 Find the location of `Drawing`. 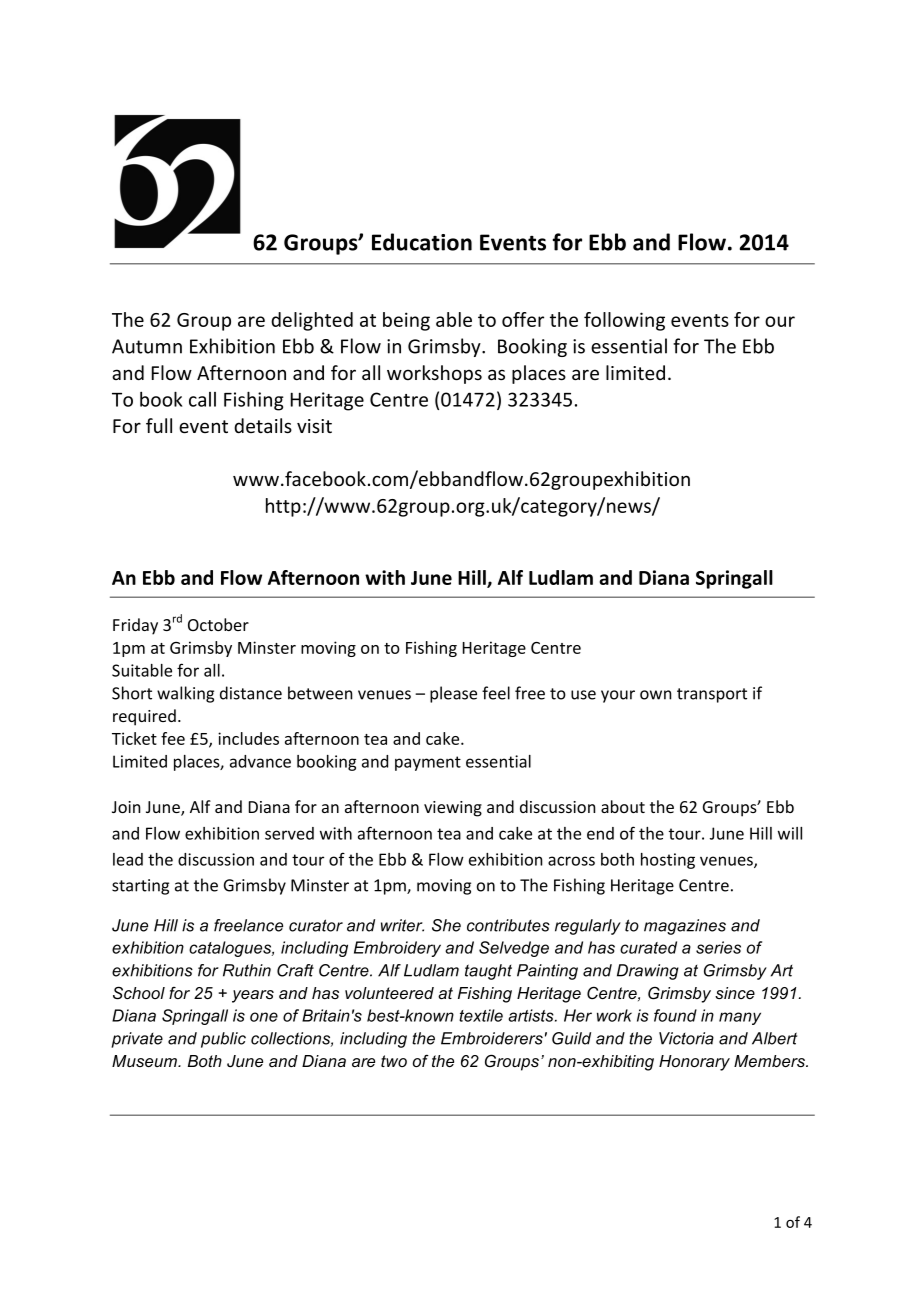

Drawing is located at coordinates (648, 972).
